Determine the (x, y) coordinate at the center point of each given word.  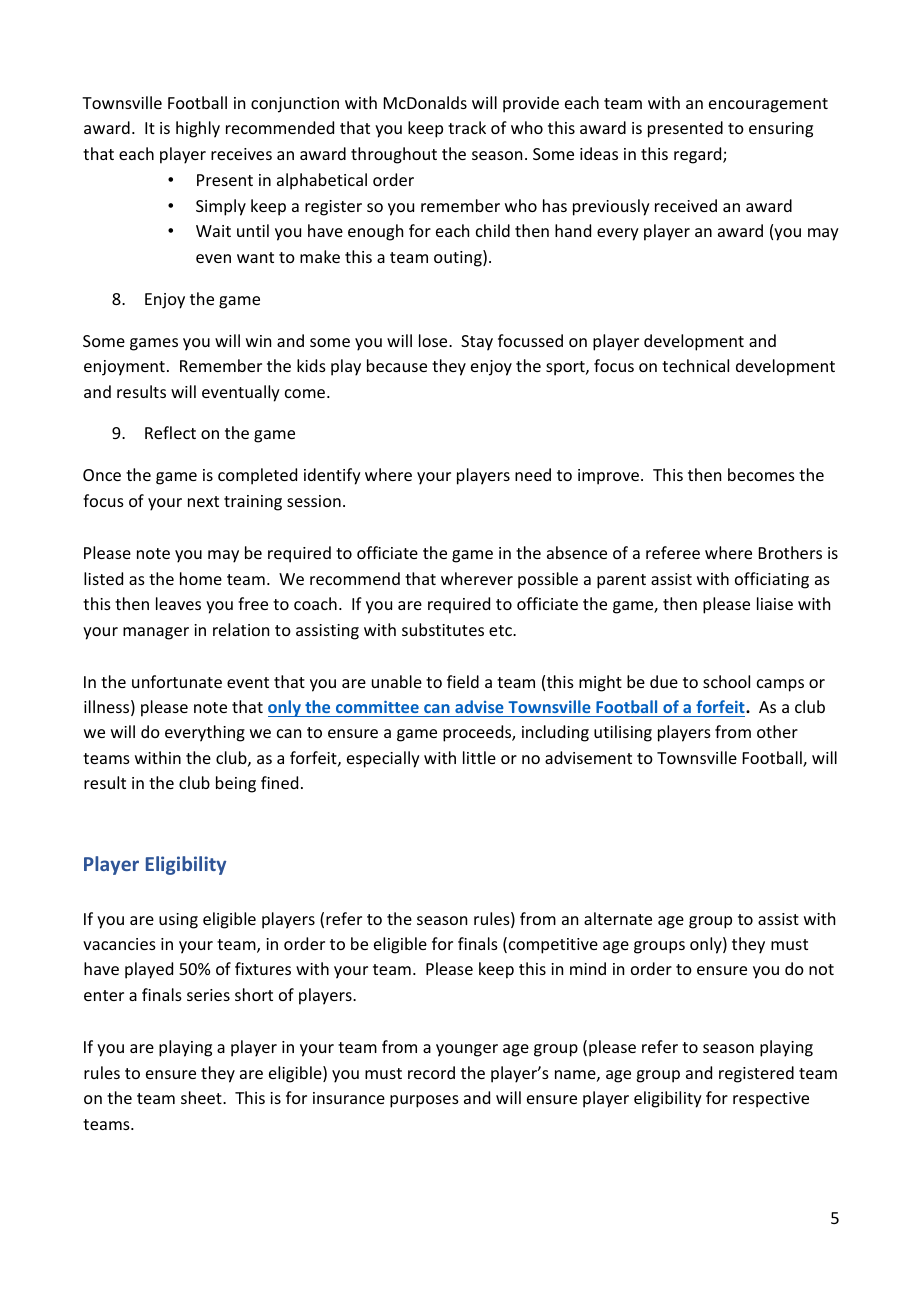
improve (610, 477)
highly (198, 129)
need (533, 474)
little (479, 757)
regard (699, 155)
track (467, 127)
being (236, 784)
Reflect (170, 432)
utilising (623, 733)
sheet (202, 1097)
